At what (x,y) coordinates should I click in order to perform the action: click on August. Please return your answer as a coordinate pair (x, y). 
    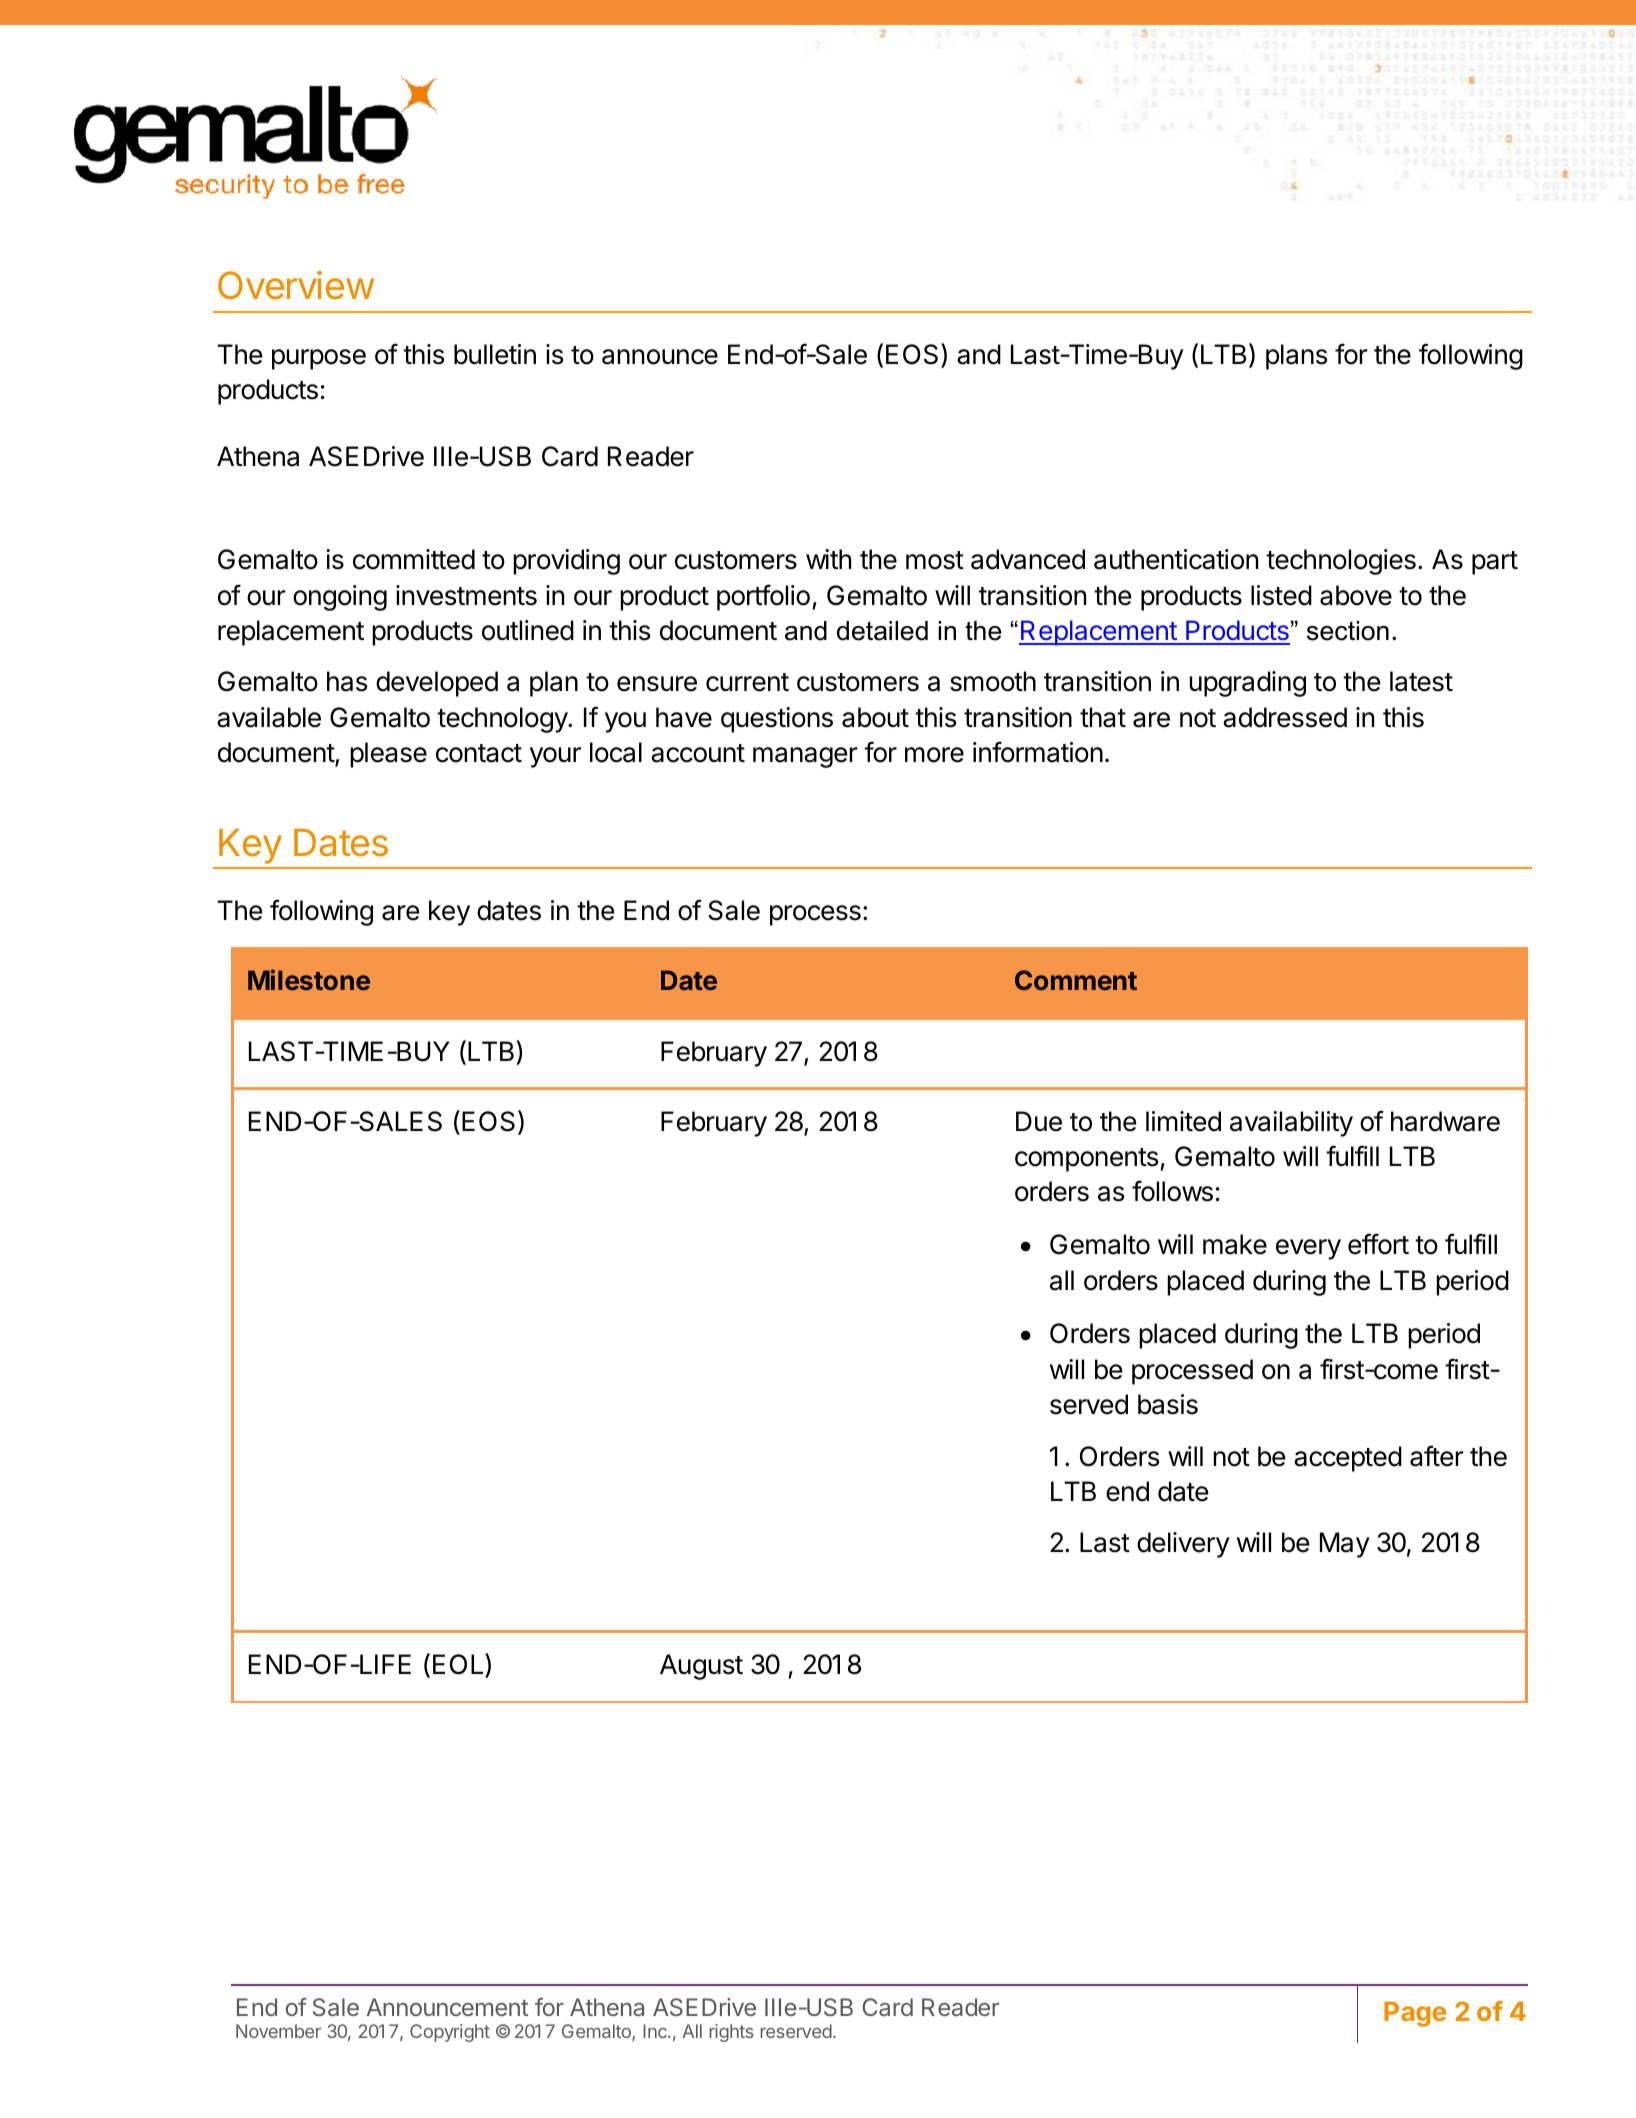
    Looking at the image, I should click on (701, 1667).
